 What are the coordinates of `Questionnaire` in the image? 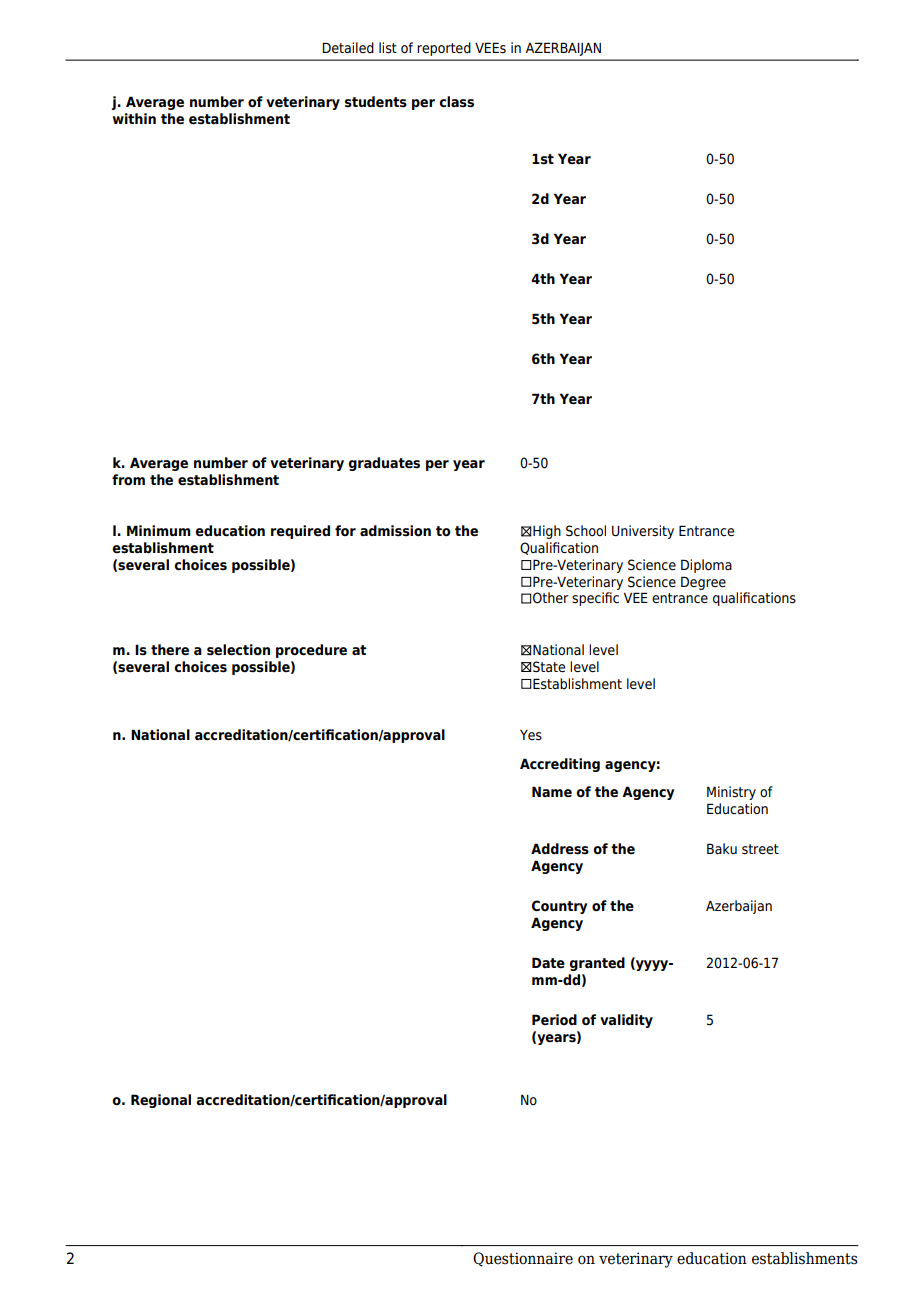 It's located at (523, 1259).
